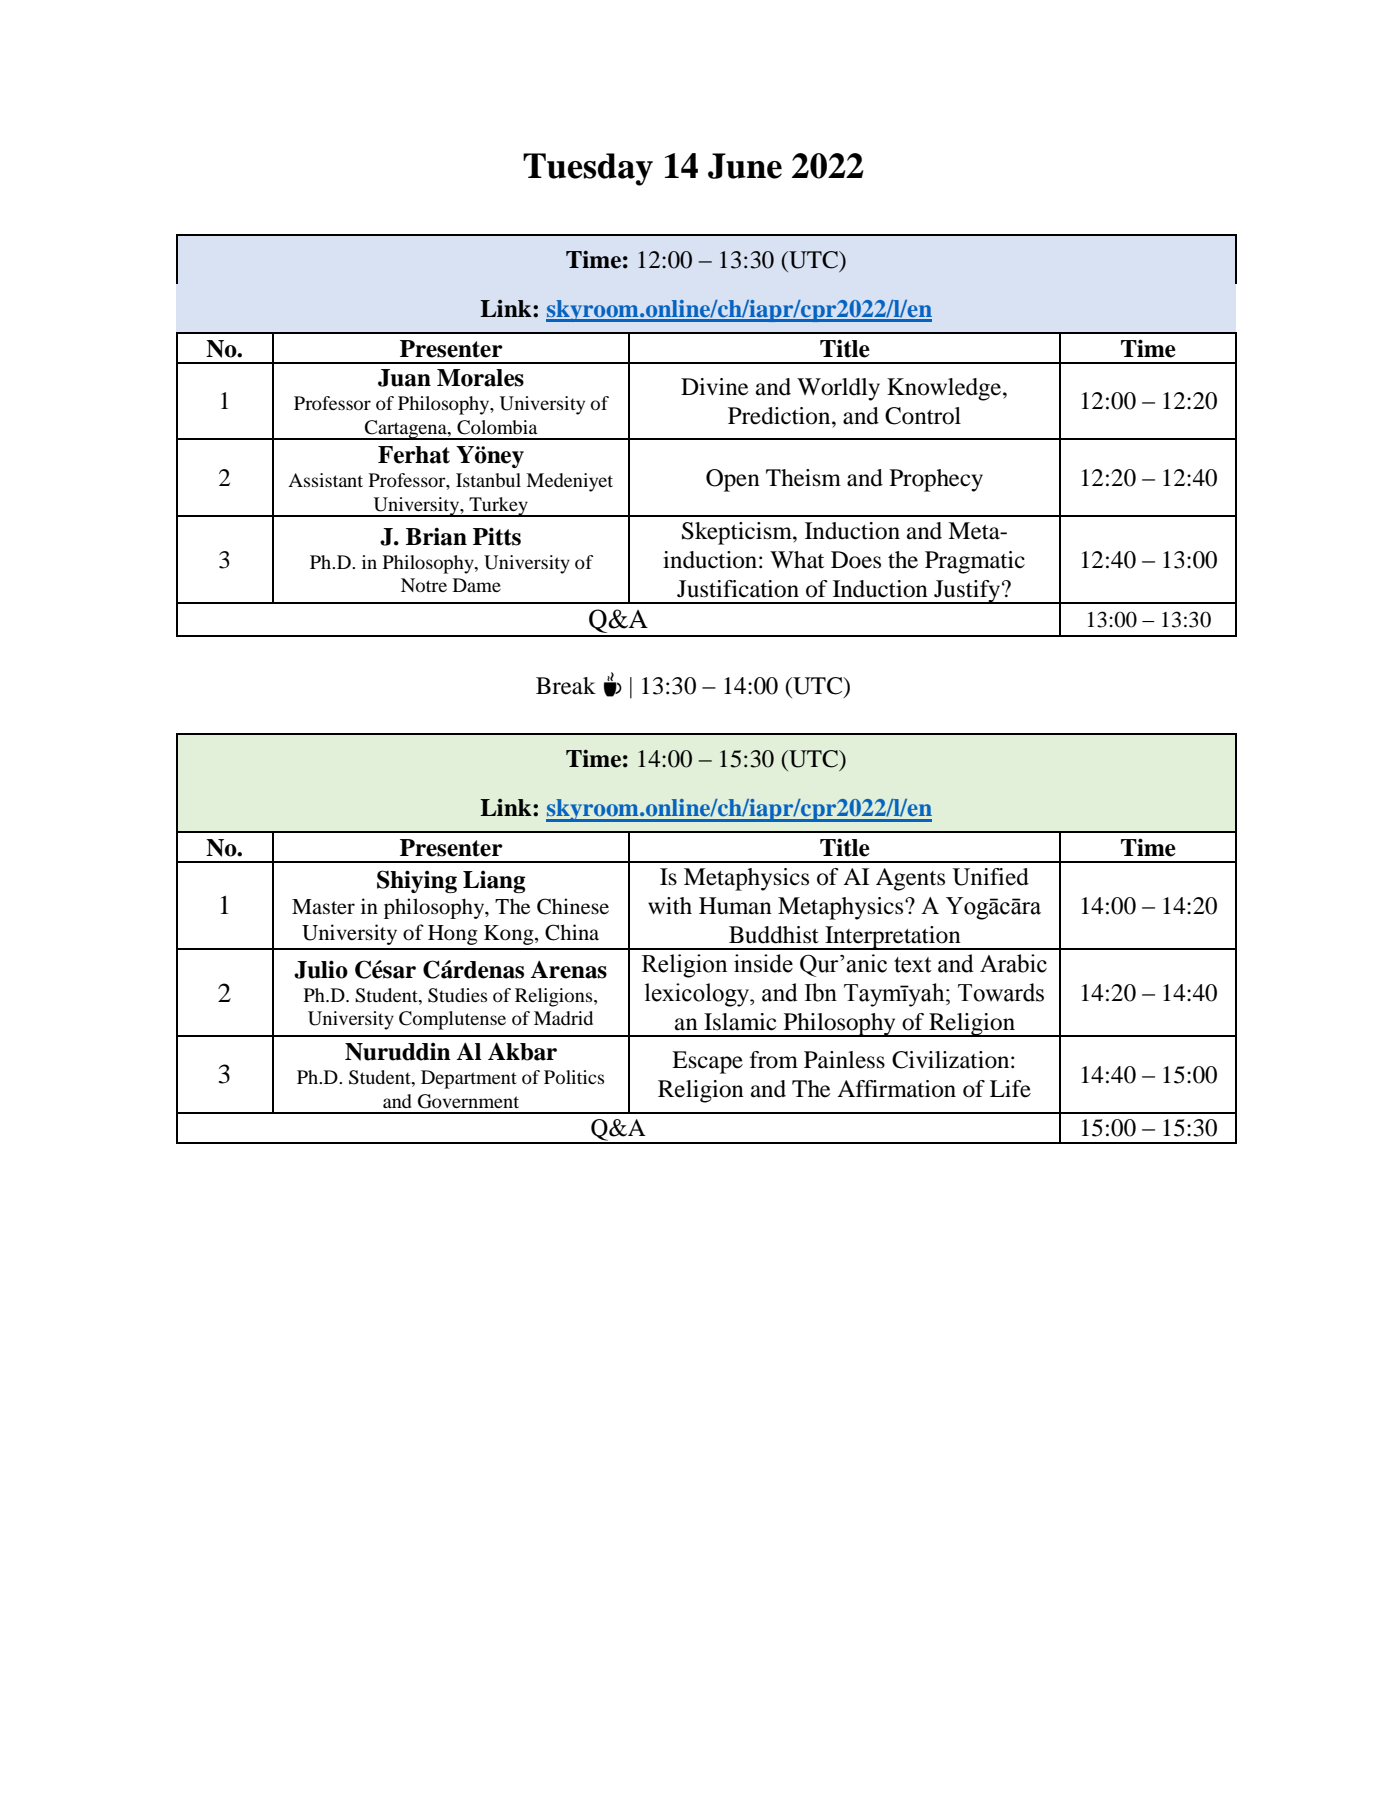 The image size is (1387, 1795). Describe the element at coordinates (566, 686) in the screenshot. I see `Break` at that location.
